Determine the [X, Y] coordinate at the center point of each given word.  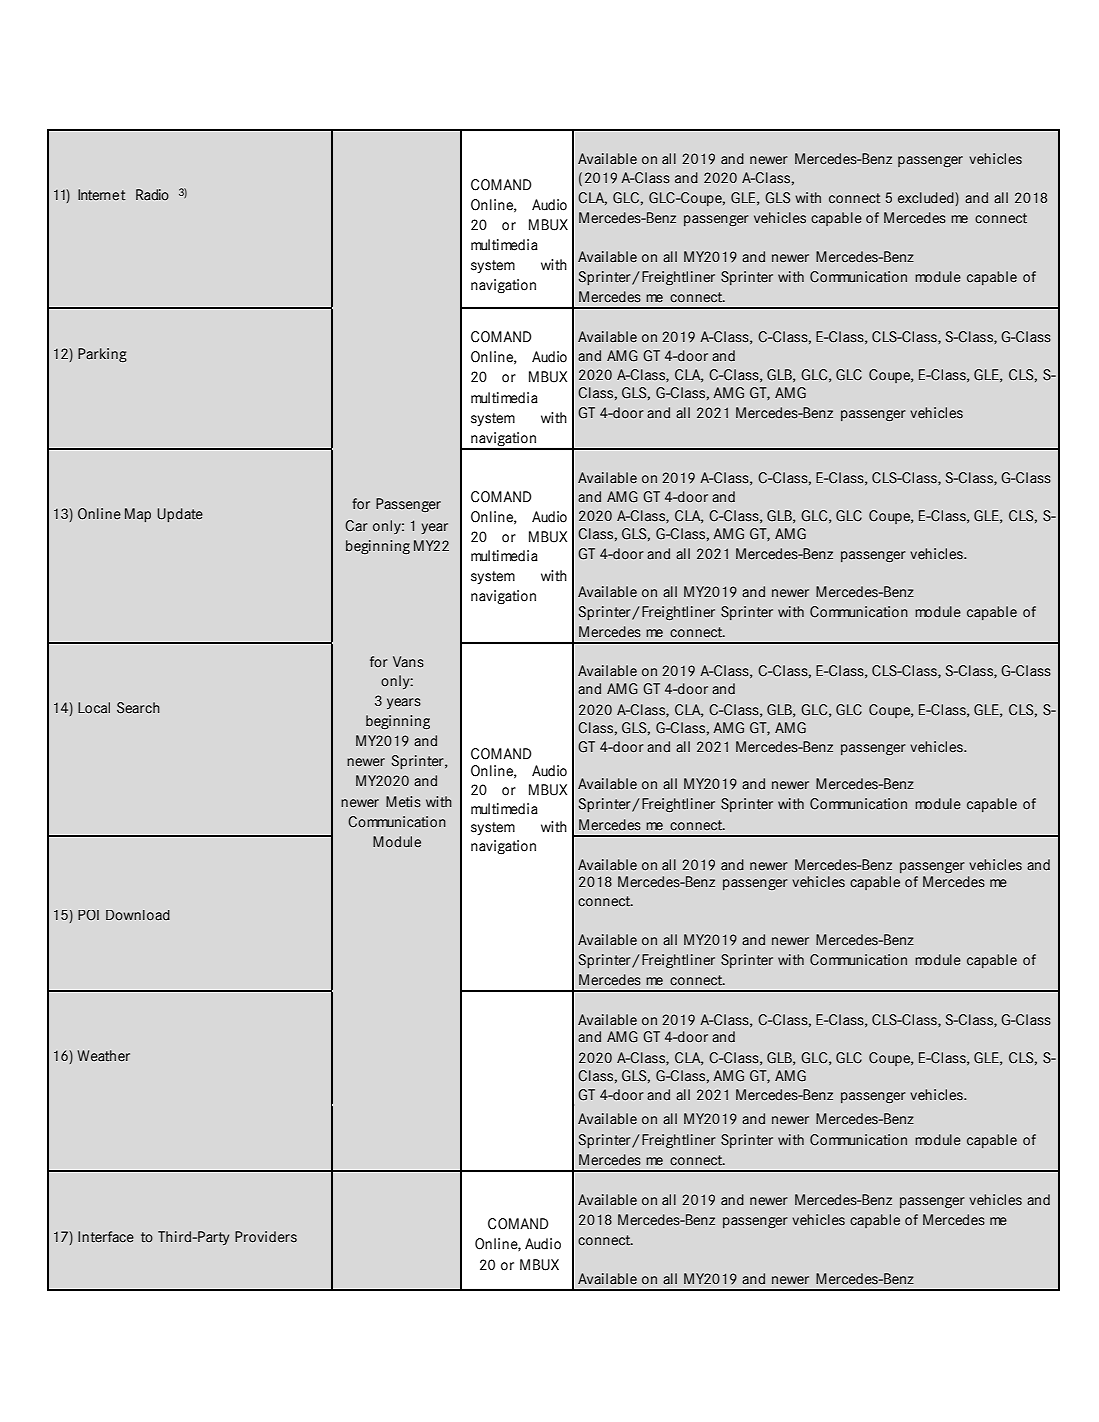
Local [94, 708]
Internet [102, 194]
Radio [152, 195]
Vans [408, 662]
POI [88, 915]
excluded [927, 198]
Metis [403, 802]
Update [180, 515]
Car [356, 526]
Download [138, 915]
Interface [106, 1237]
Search [138, 708]
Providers [266, 1237]
